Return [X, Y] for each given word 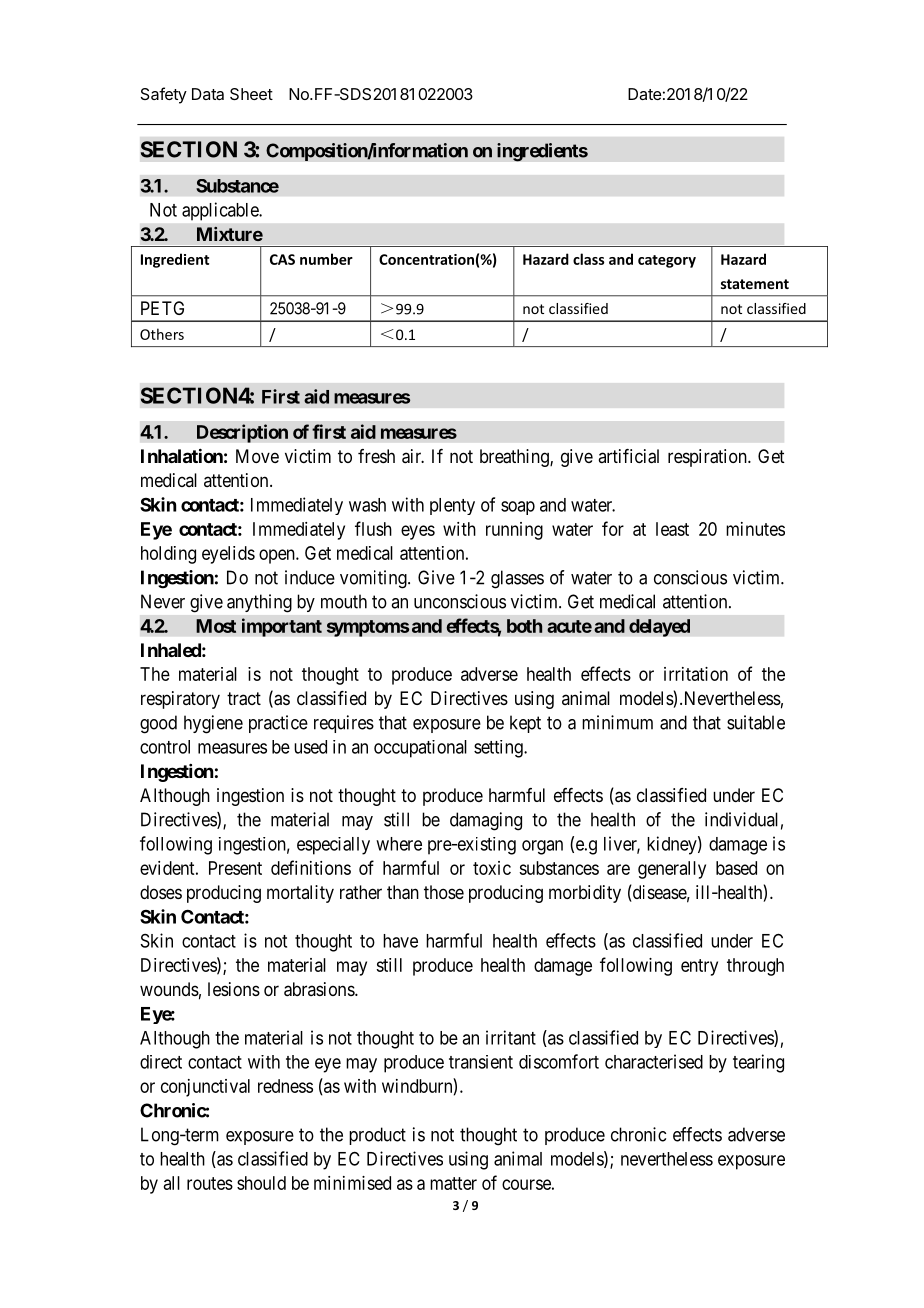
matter [453, 1183]
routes [210, 1183]
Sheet [251, 94]
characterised [654, 1061]
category [667, 261]
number [326, 259]
